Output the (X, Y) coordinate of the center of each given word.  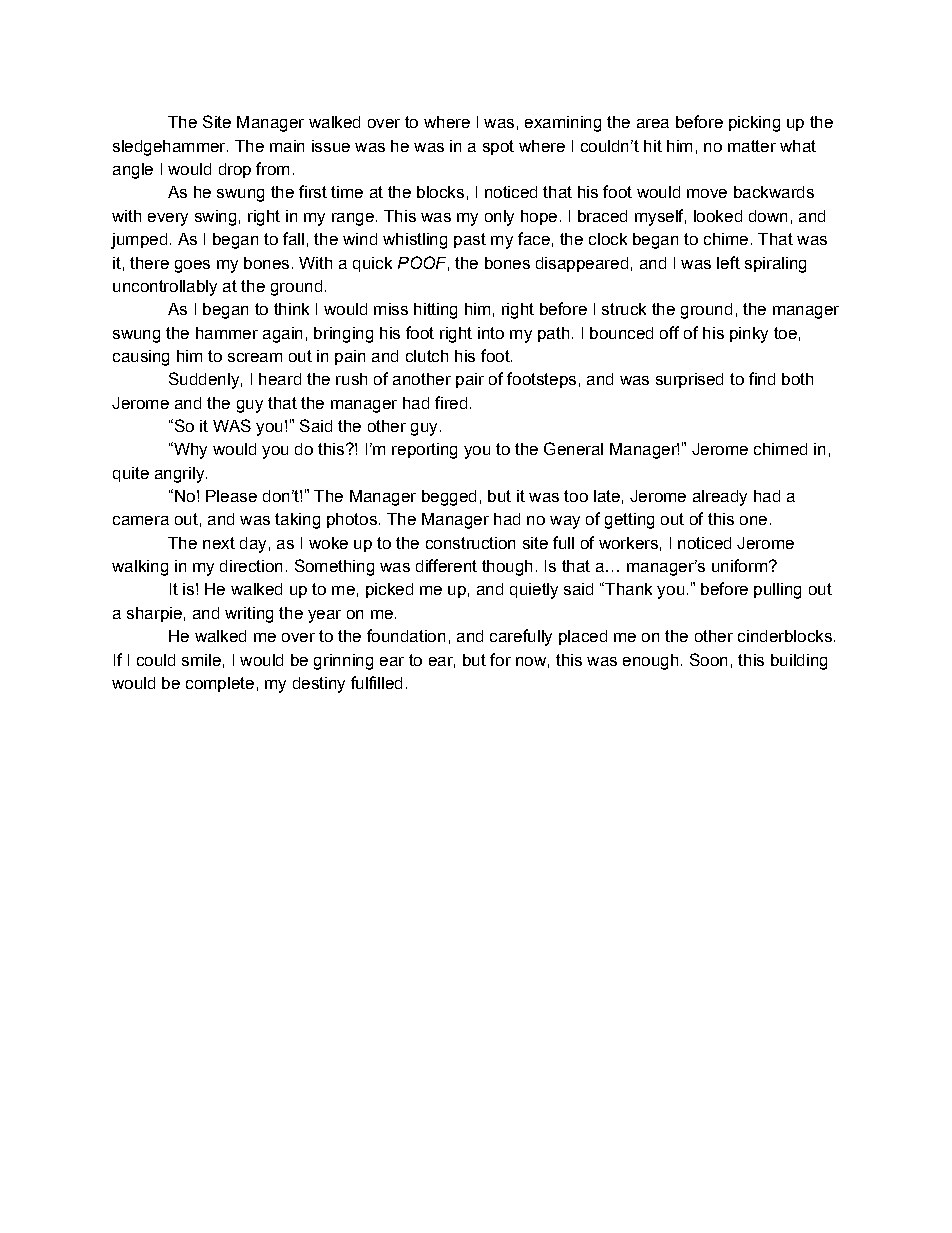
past (470, 240)
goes (192, 266)
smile (201, 660)
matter (752, 146)
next (219, 543)
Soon (708, 659)
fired (451, 402)
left (728, 262)
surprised (689, 380)
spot (498, 147)
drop (235, 170)
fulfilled (376, 682)
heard (280, 379)
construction (470, 543)
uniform (739, 565)
